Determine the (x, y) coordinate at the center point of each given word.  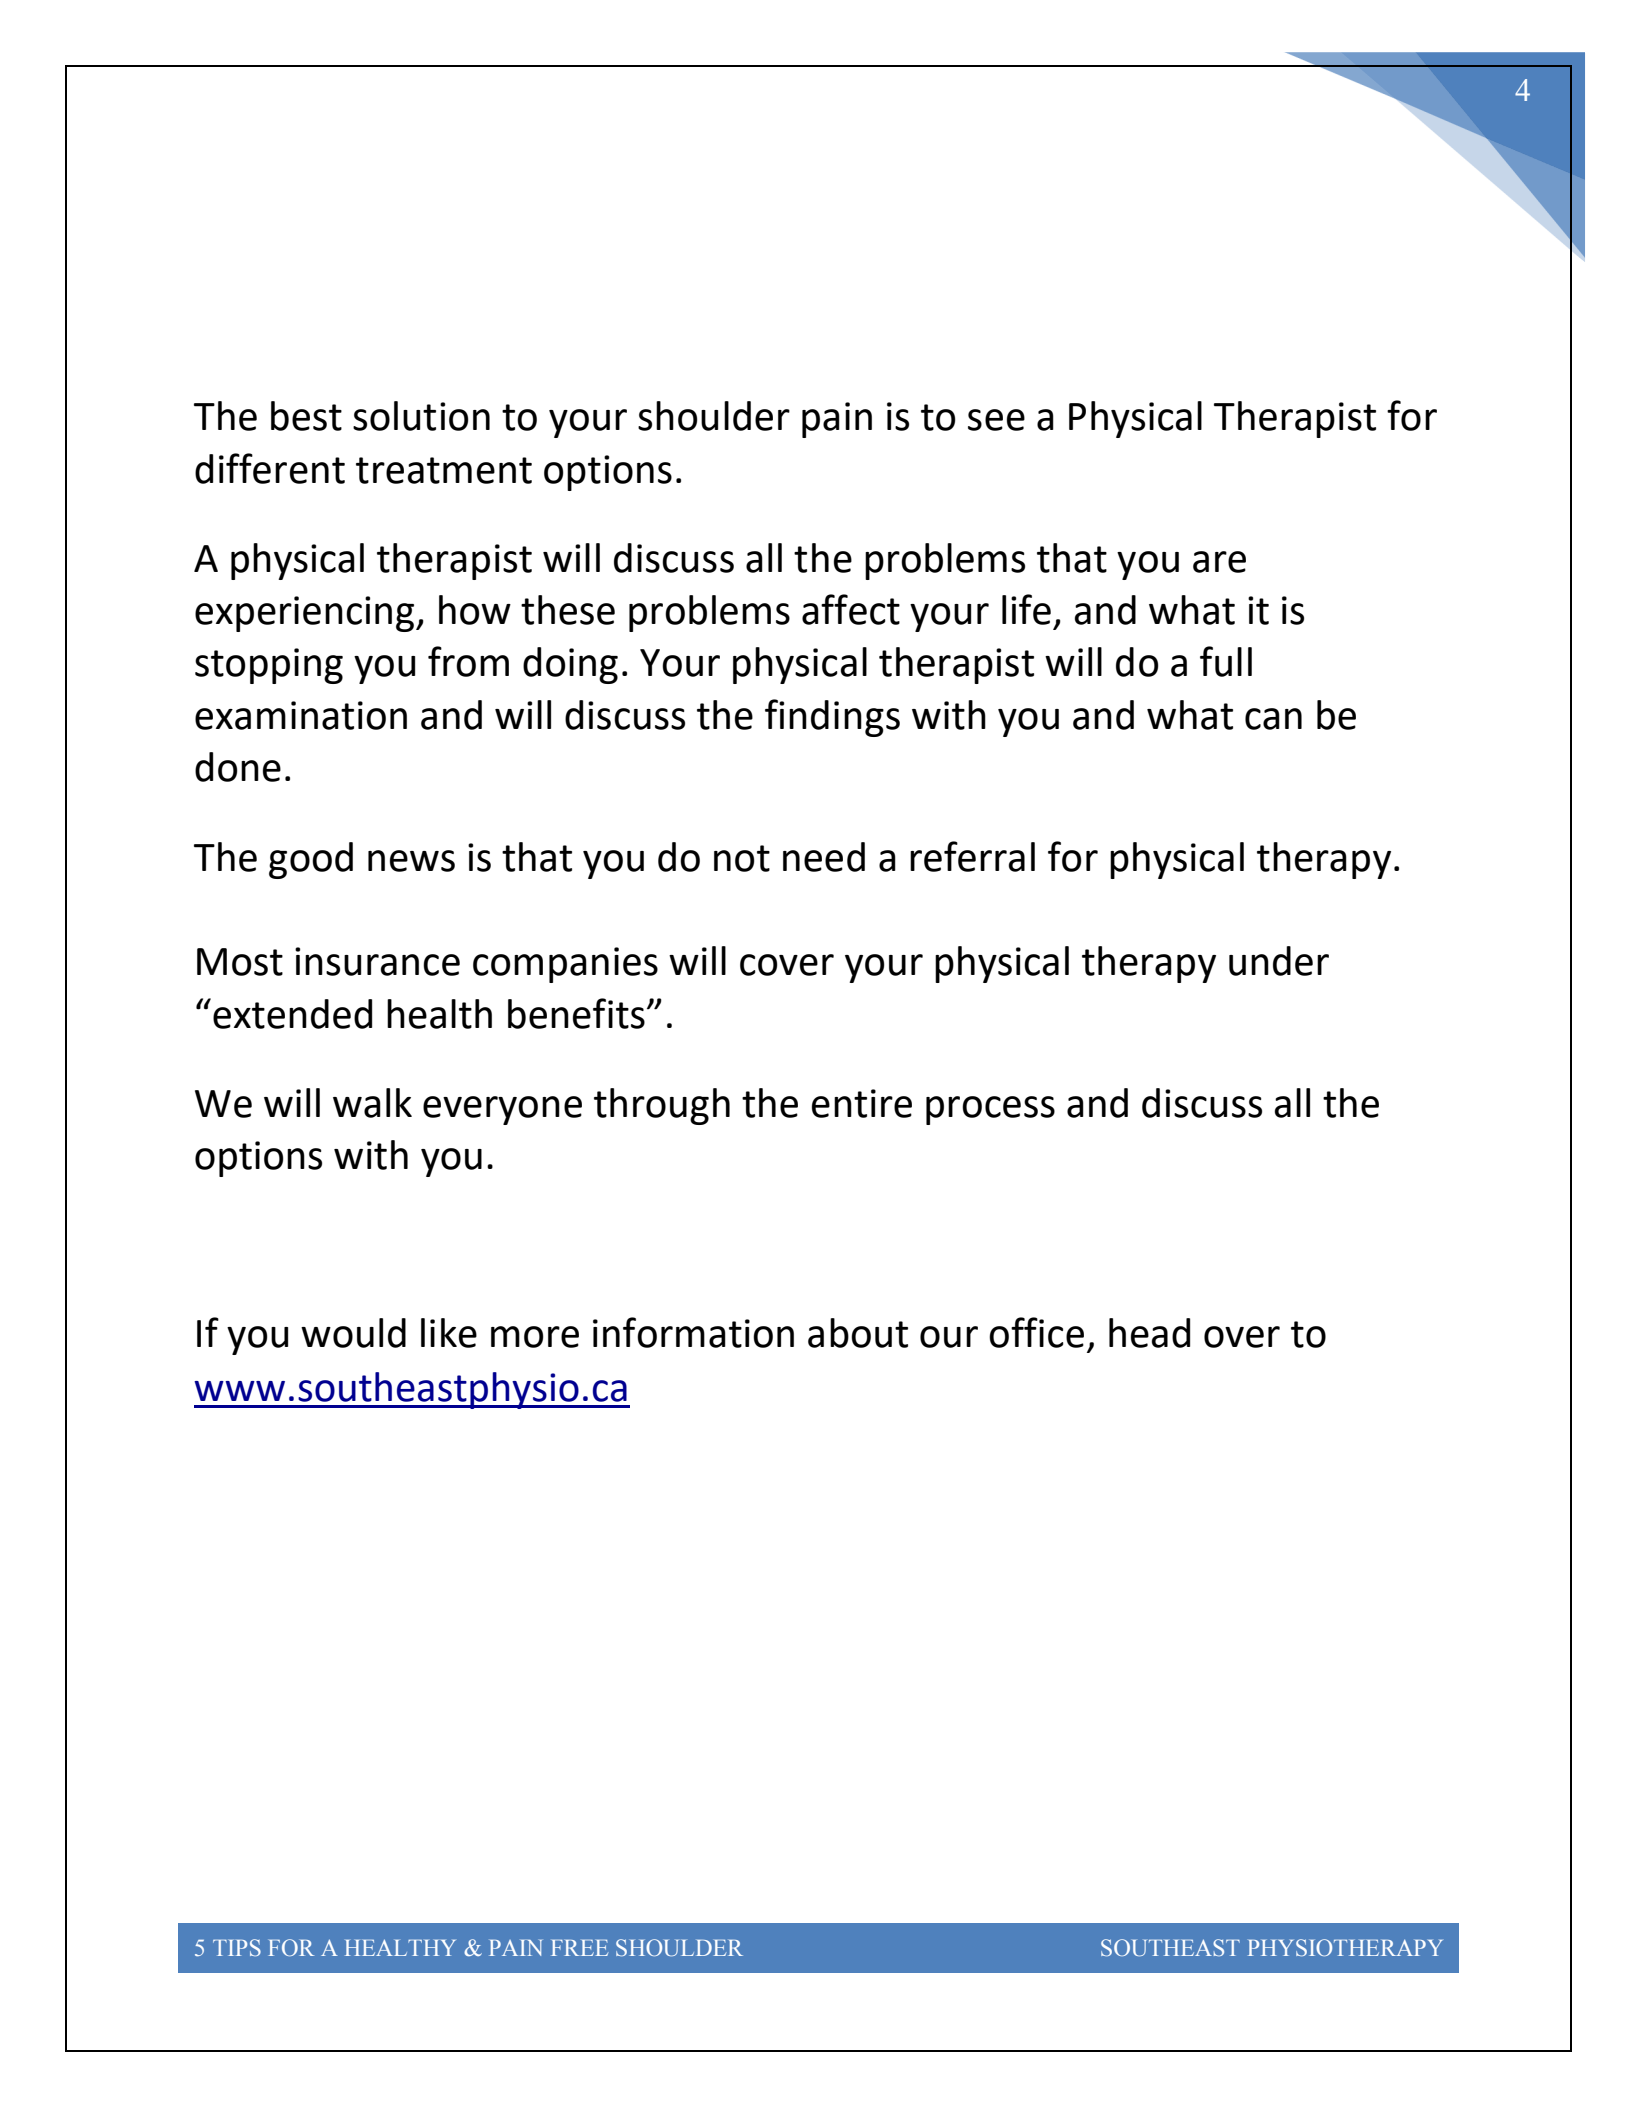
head (1149, 1333)
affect (851, 609)
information (693, 1332)
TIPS (237, 1947)
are (1219, 562)
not (742, 858)
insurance (377, 961)
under (1279, 961)
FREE (579, 1948)
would (353, 1333)
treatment (444, 470)
